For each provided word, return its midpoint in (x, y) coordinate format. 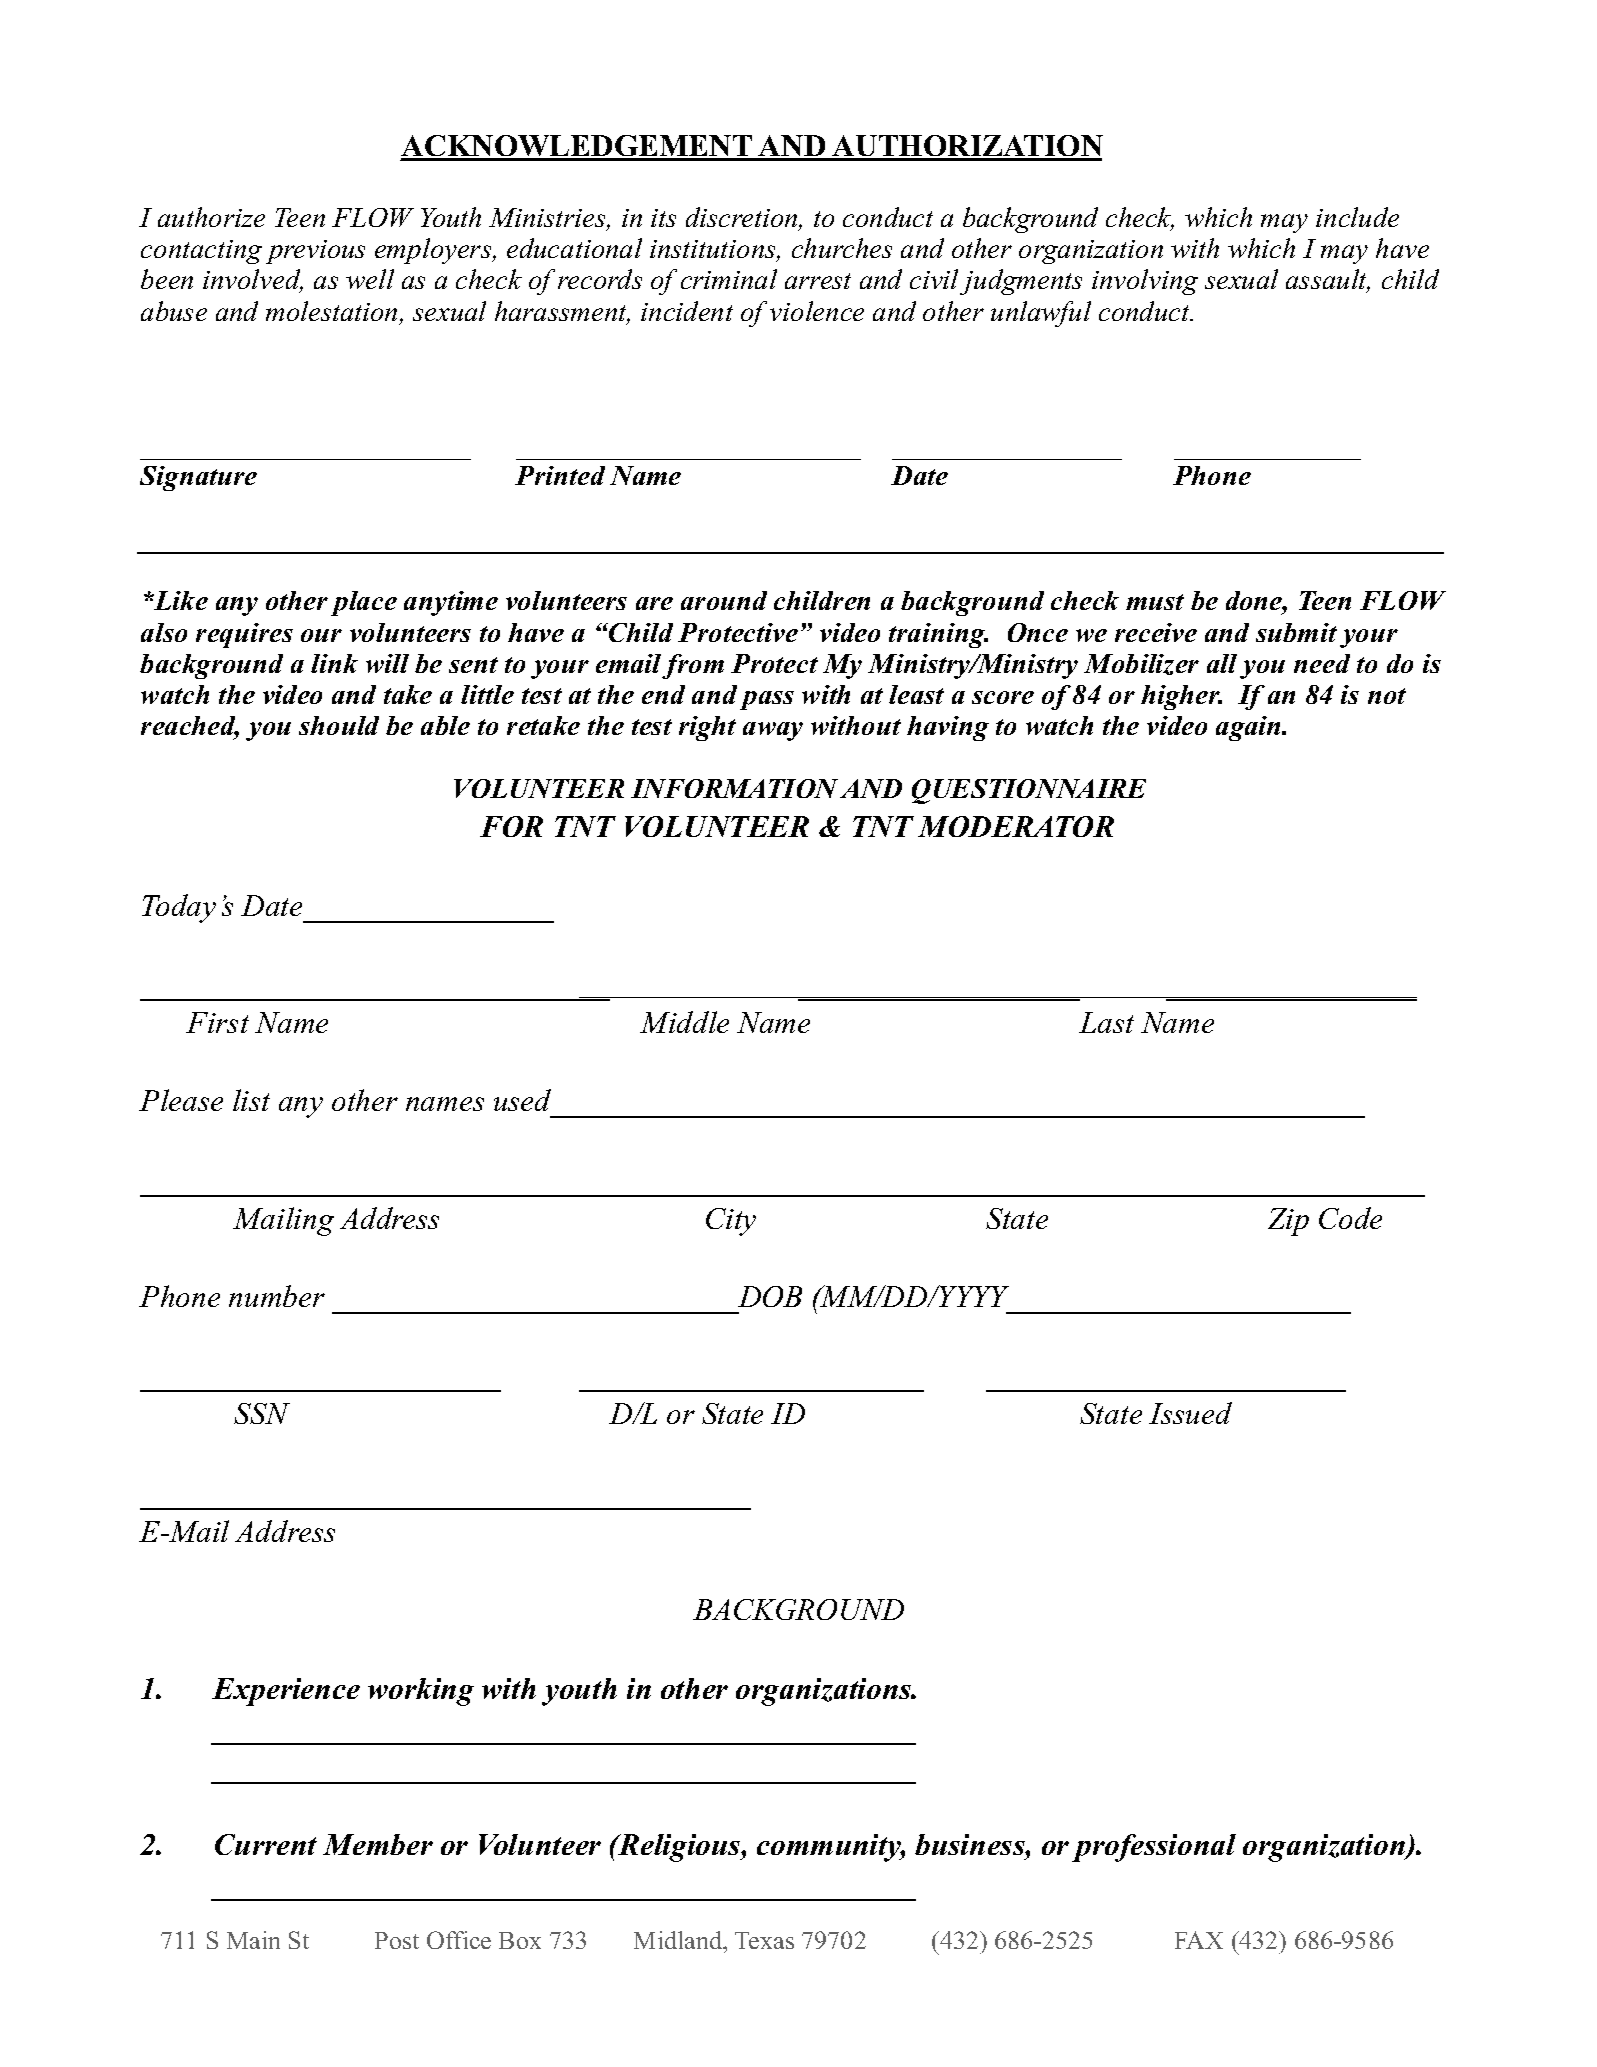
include (1357, 217)
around (724, 600)
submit (1296, 632)
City (731, 1222)
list (251, 1100)
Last (1106, 1022)
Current (266, 1844)
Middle (684, 1022)
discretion (743, 218)
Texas (764, 1940)
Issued (1190, 1413)
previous (315, 252)
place (364, 603)
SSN (262, 1413)
